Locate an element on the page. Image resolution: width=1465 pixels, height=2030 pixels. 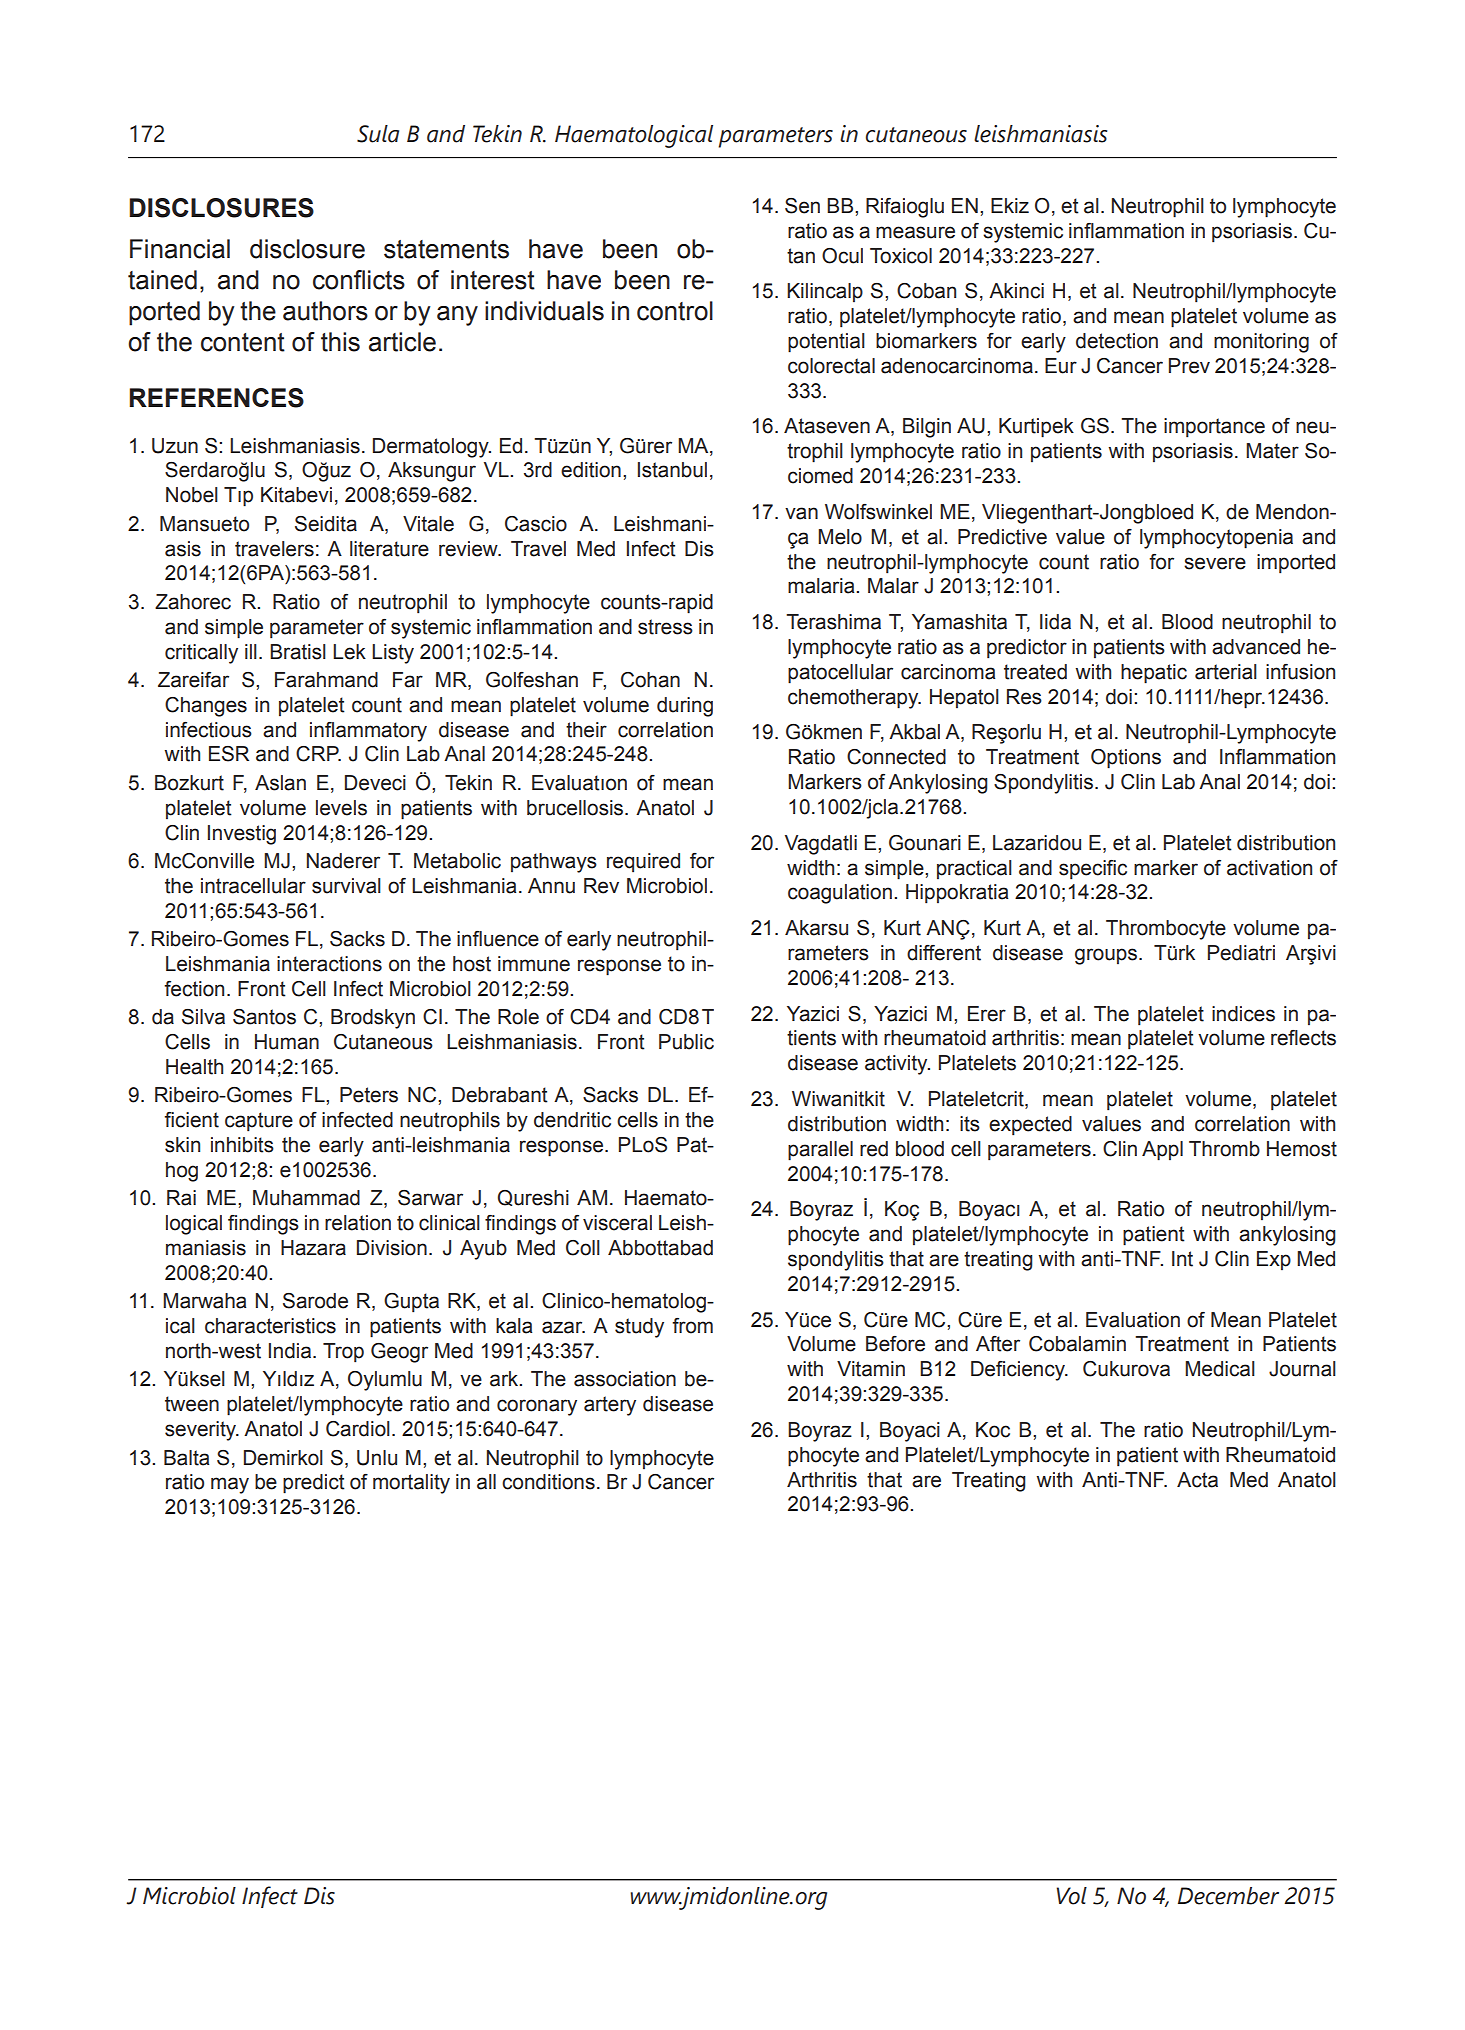
Acta is located at coordinates (1197, 1480).
